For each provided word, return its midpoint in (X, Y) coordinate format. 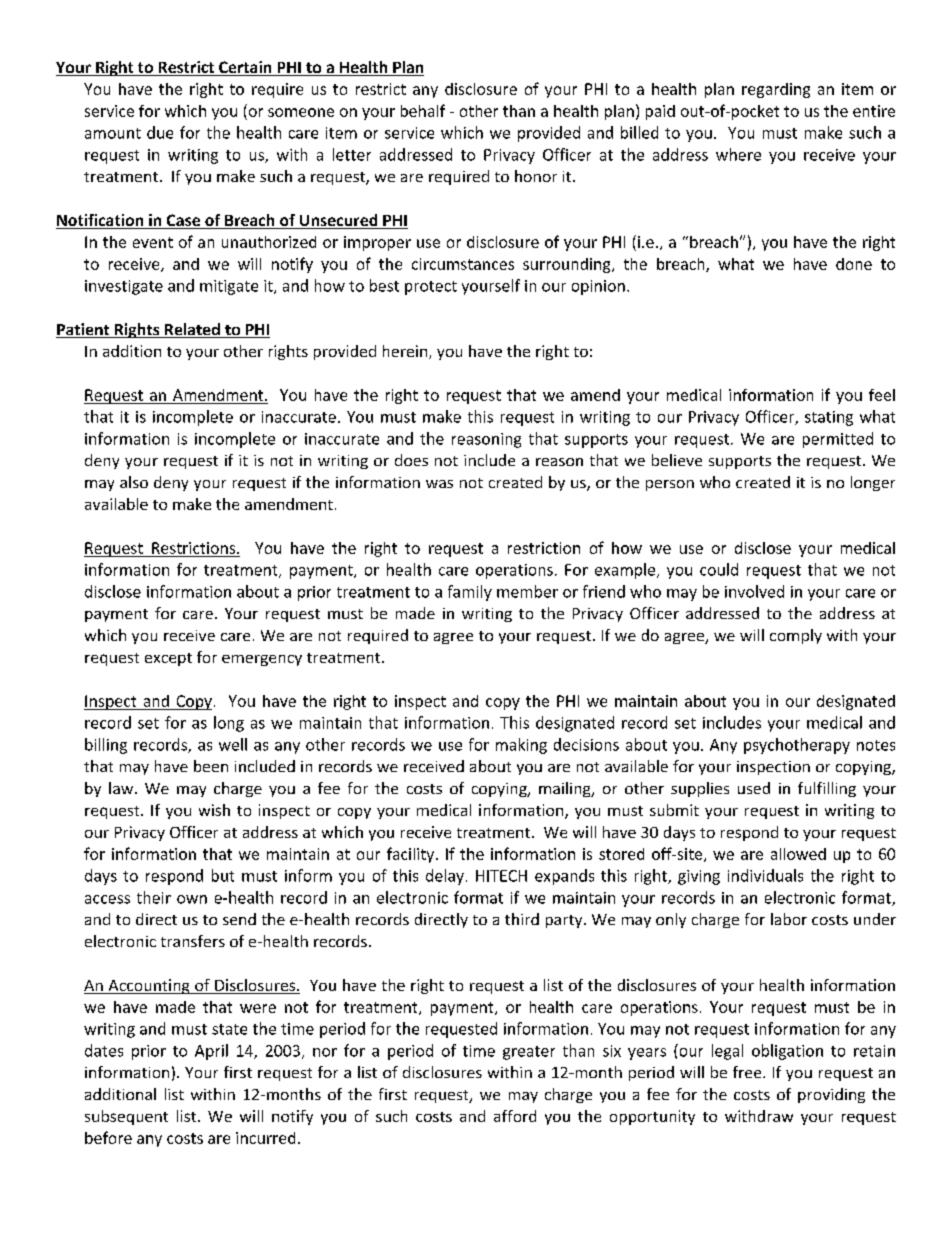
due (160, 132)
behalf (423, 110)
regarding (776, 90)
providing (831, 1095)
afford (515, 1116)
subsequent (126, 1117)
